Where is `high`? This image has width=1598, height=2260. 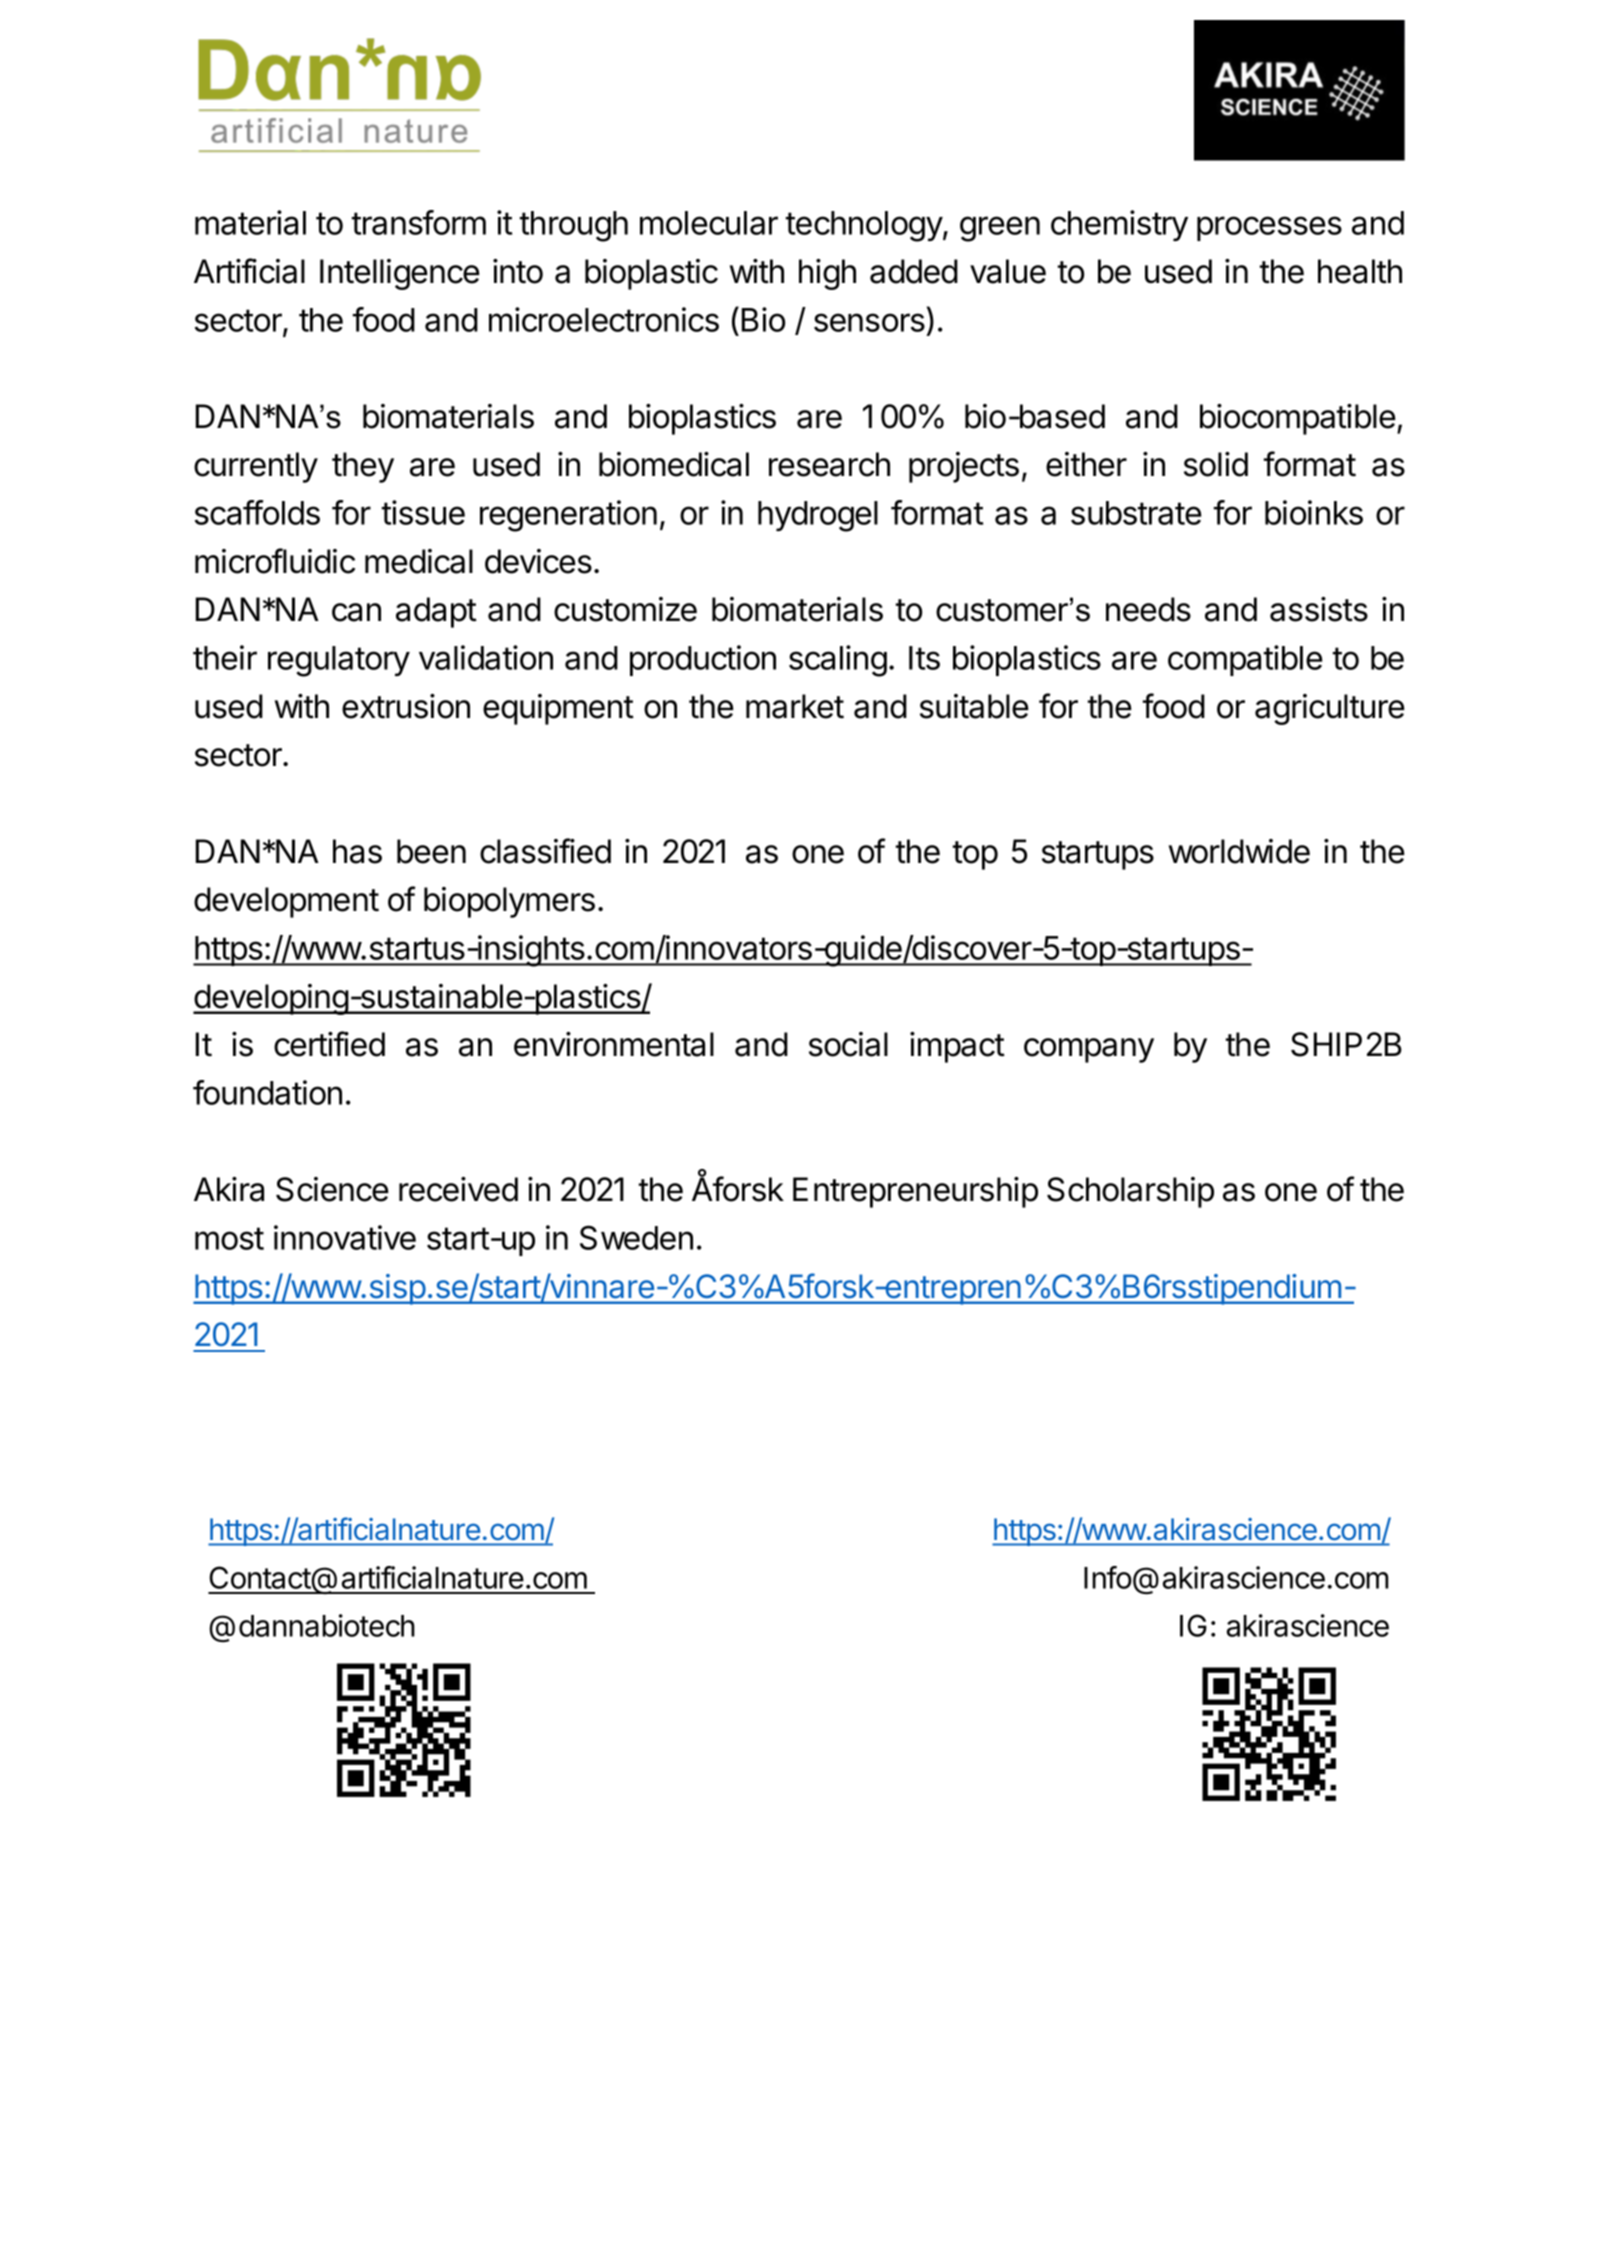
high is located at coordinates (827, 274).
